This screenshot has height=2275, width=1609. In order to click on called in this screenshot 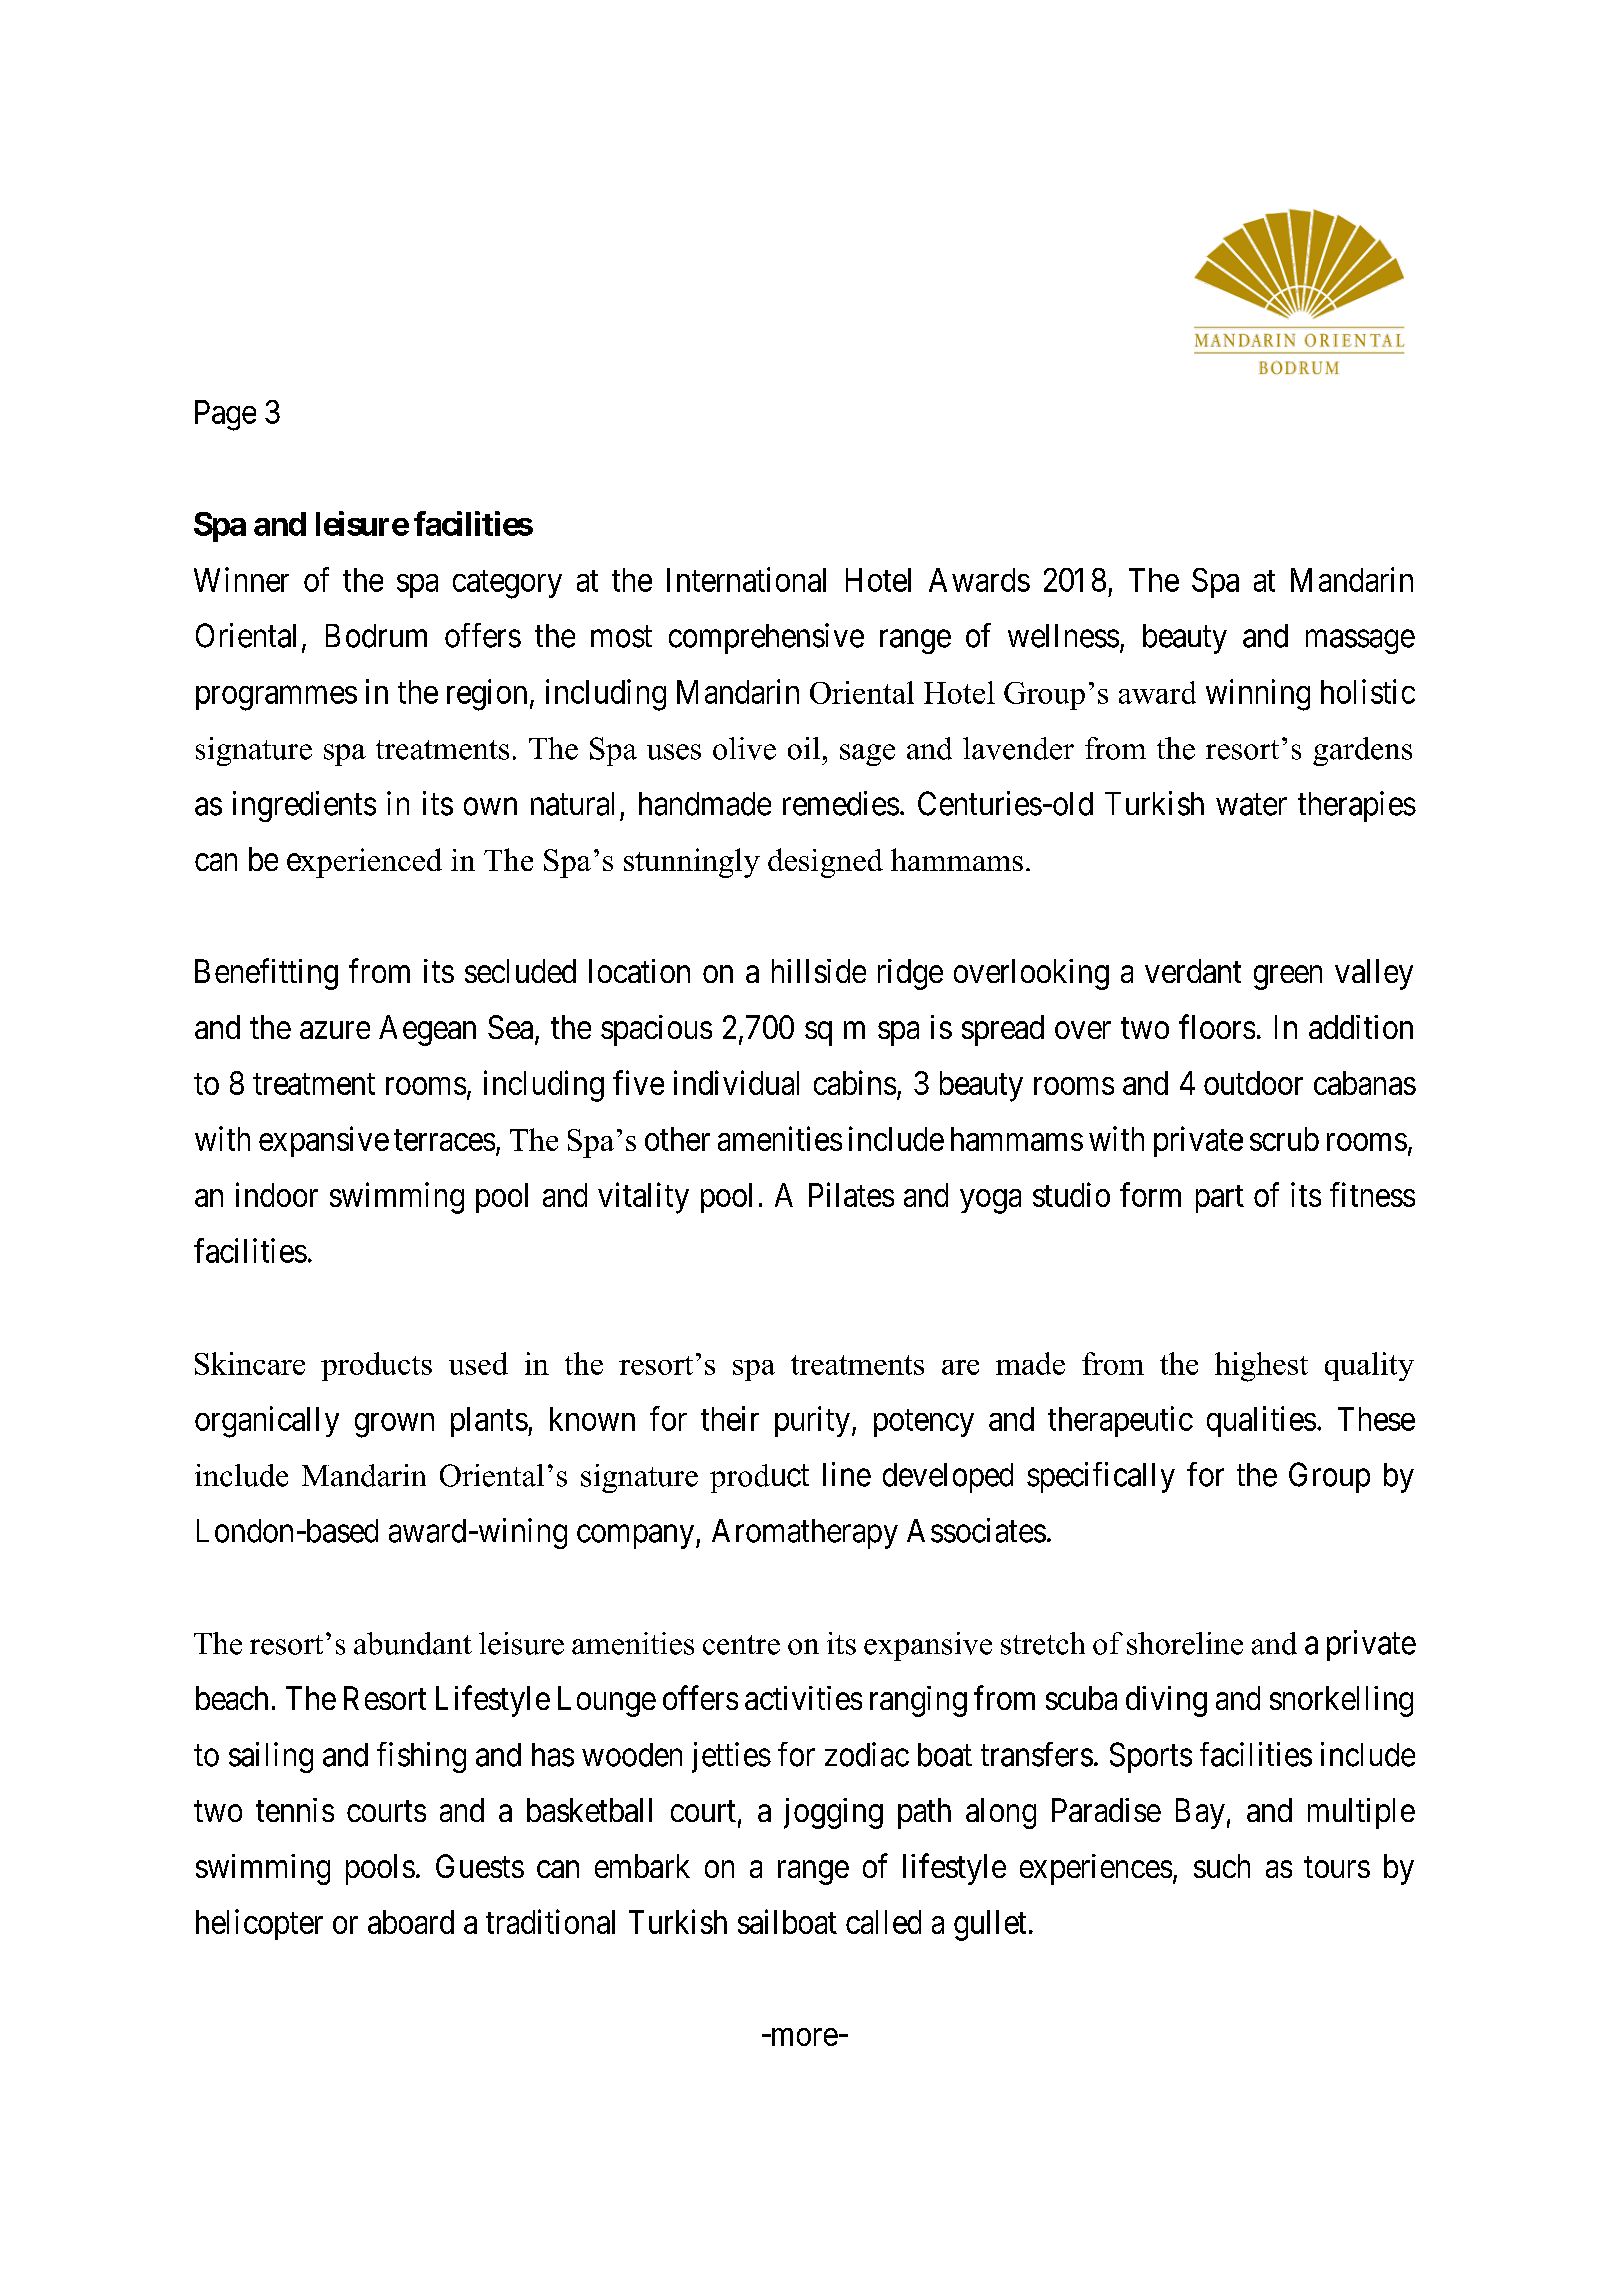, I will do `click(883, 1922)`.
